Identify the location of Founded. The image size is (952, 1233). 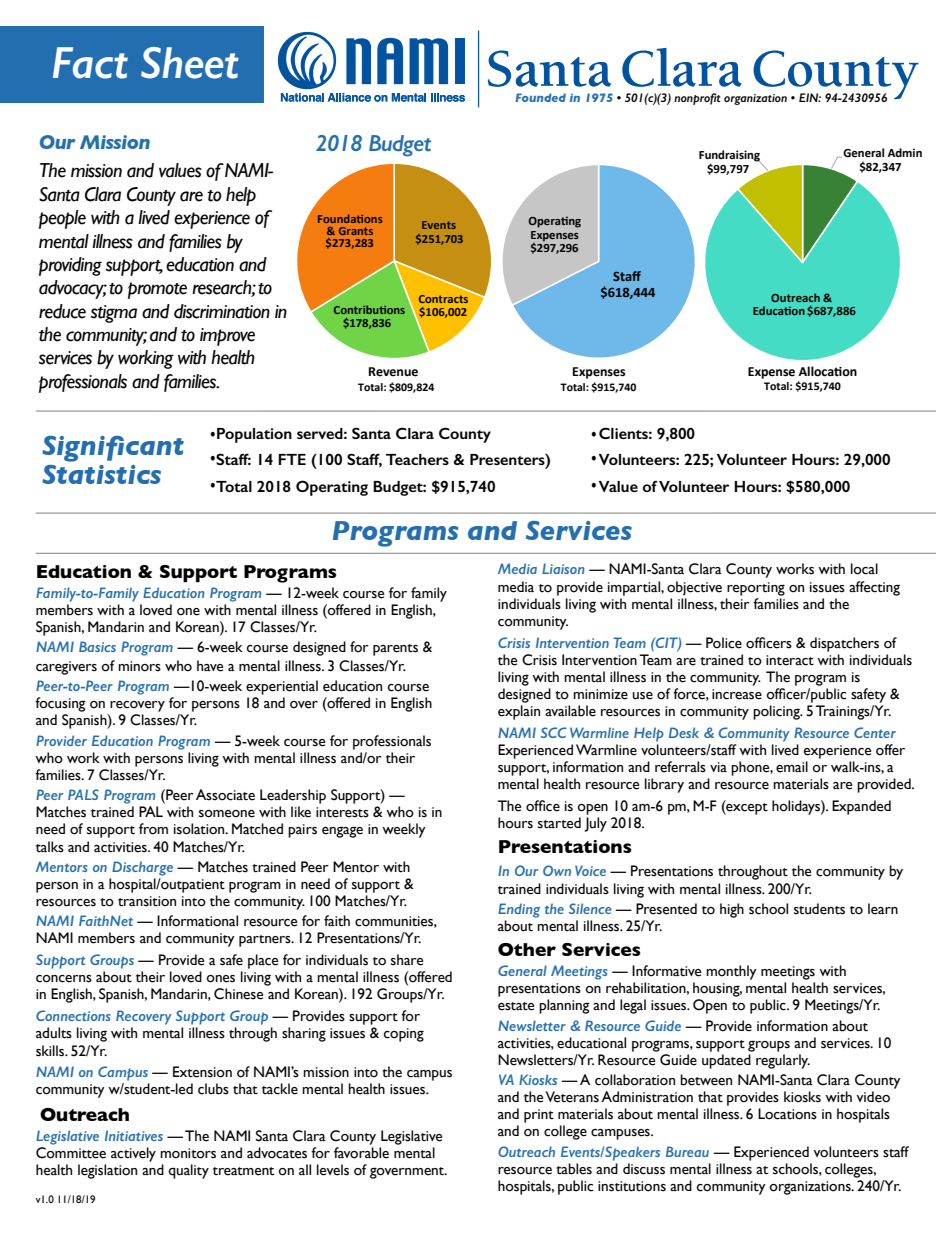
(540, 97).
